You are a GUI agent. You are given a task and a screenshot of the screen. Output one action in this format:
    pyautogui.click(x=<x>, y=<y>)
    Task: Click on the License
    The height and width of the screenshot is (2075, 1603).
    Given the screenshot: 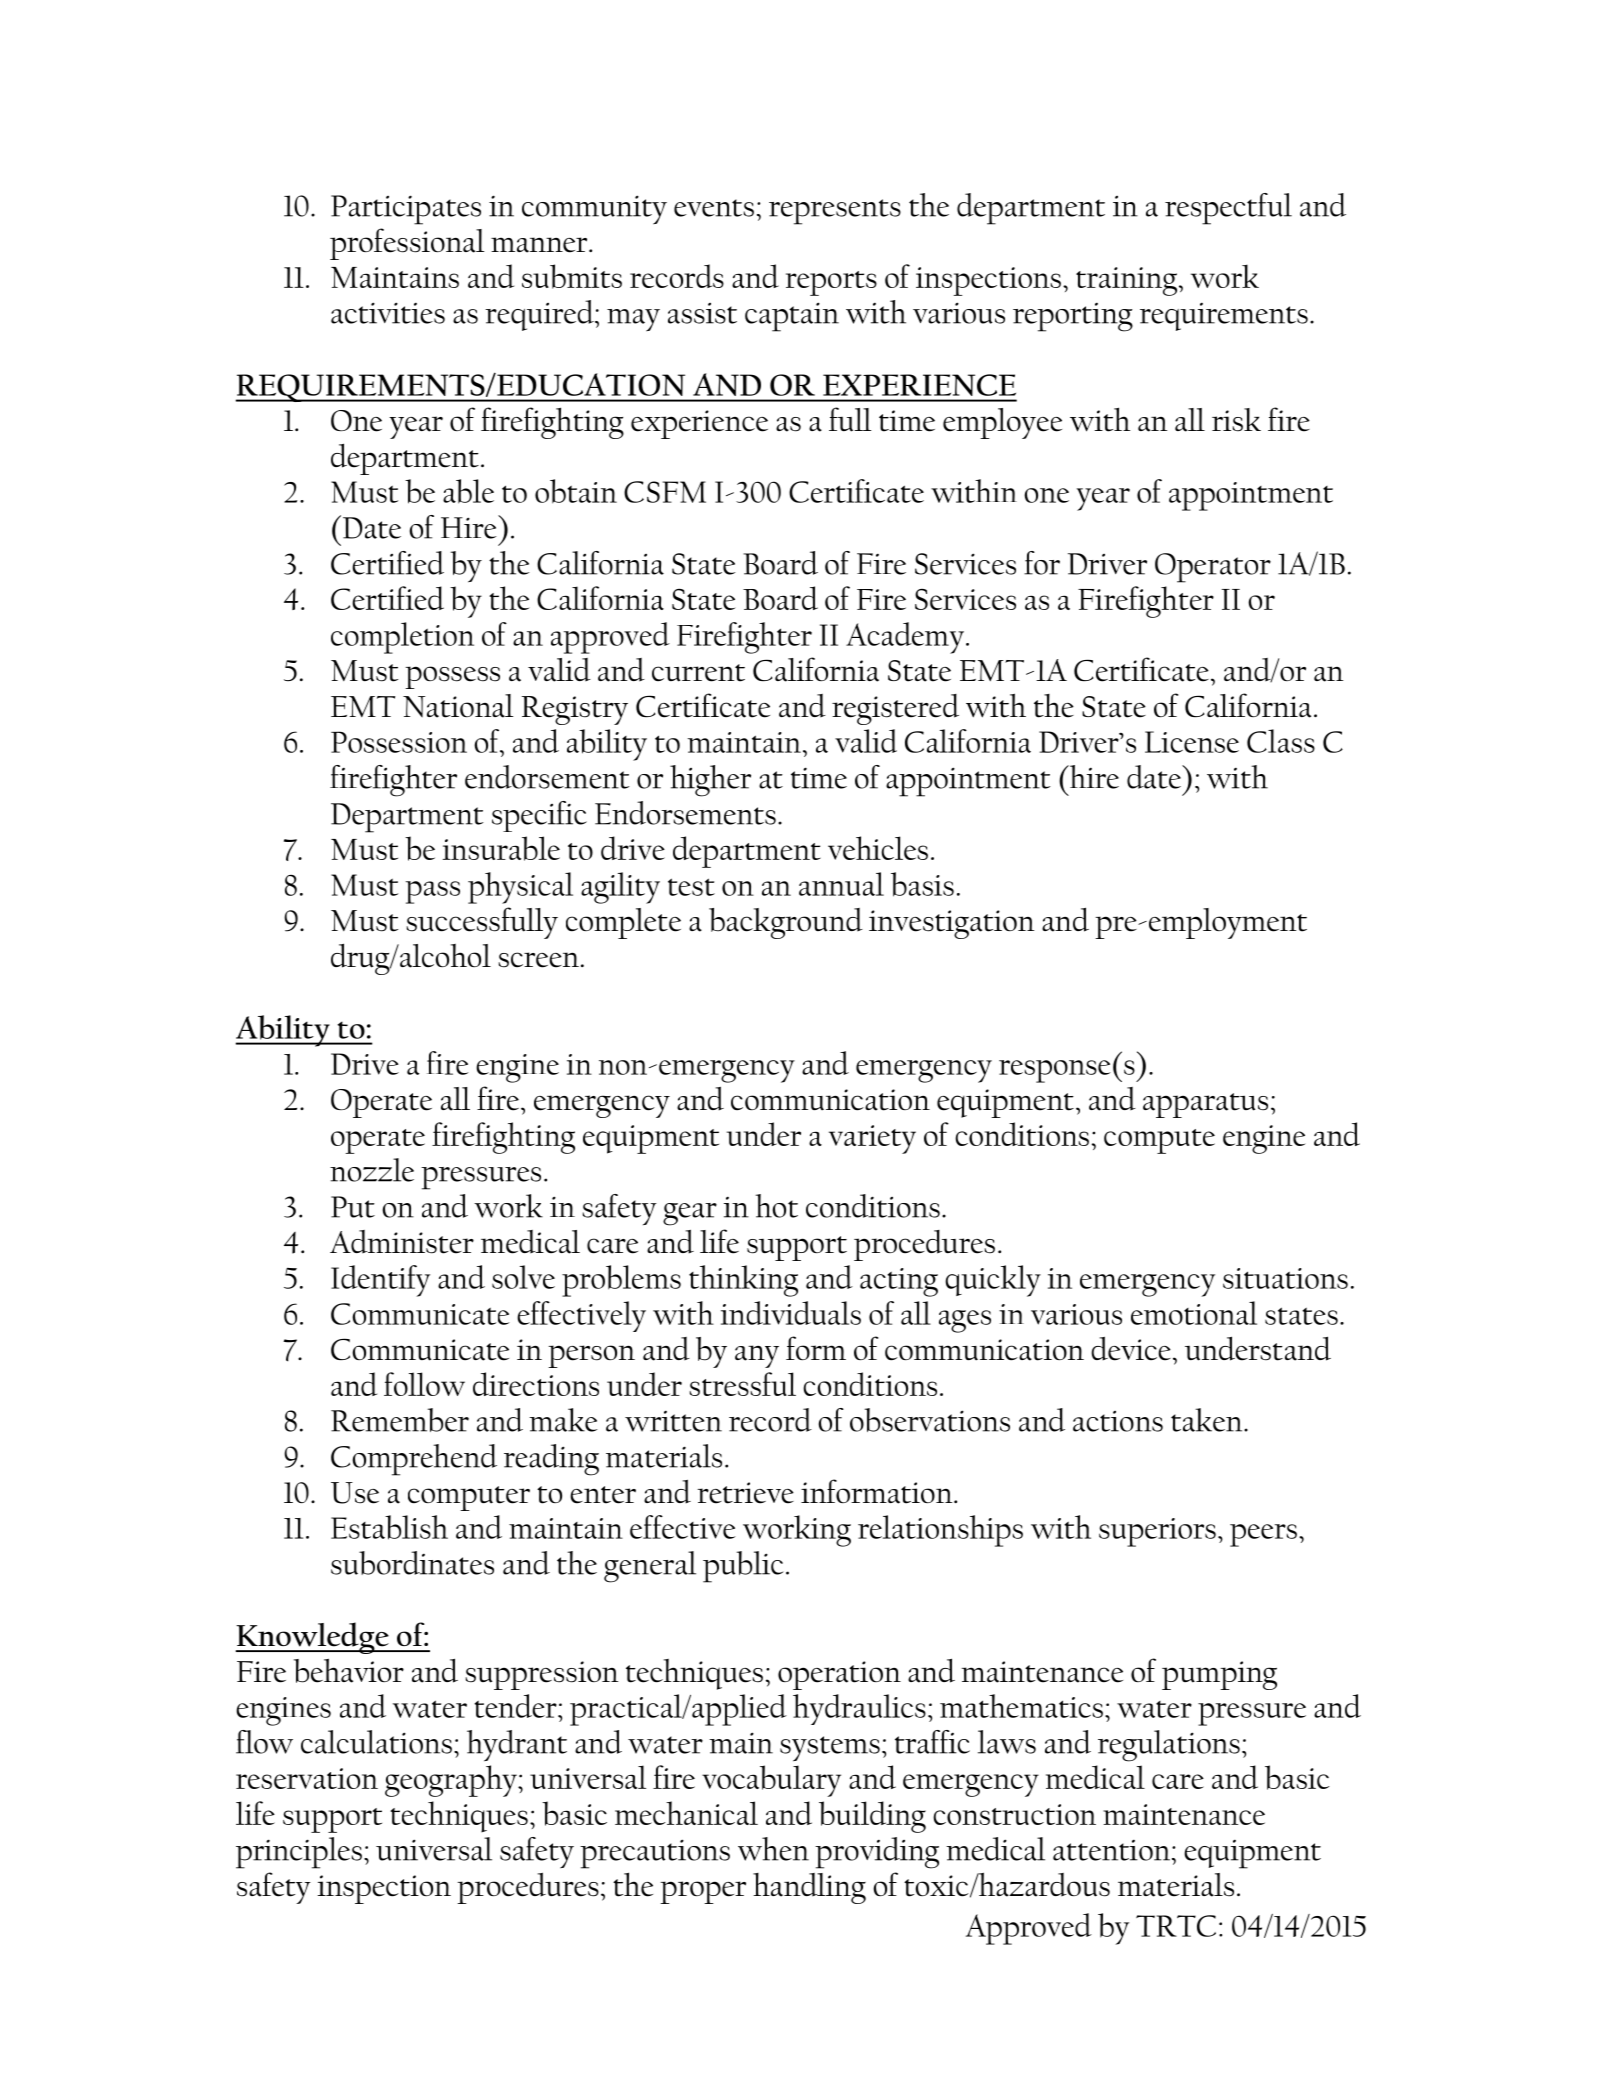 What is the action you would take?
    pyautogui.click(x=1192, y=742)
